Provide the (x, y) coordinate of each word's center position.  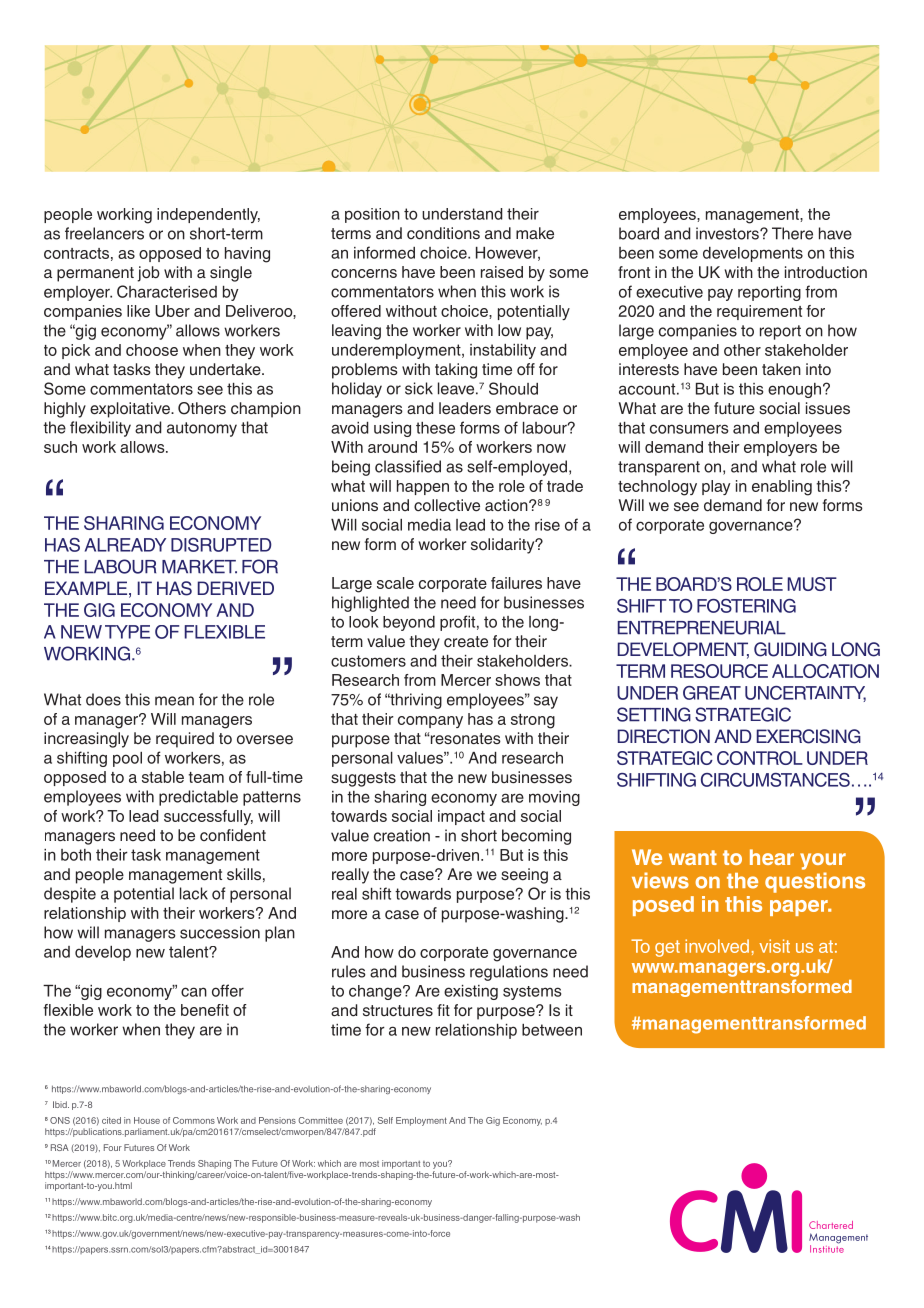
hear (772, 857)
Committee (320, 1120)
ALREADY (125, 545)
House (147, 1120)
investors (728, 233)
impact (461, 817)
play (716, 487)
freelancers (104, 233)
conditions (443, 233)
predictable (198, 798)
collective (447, 505)
